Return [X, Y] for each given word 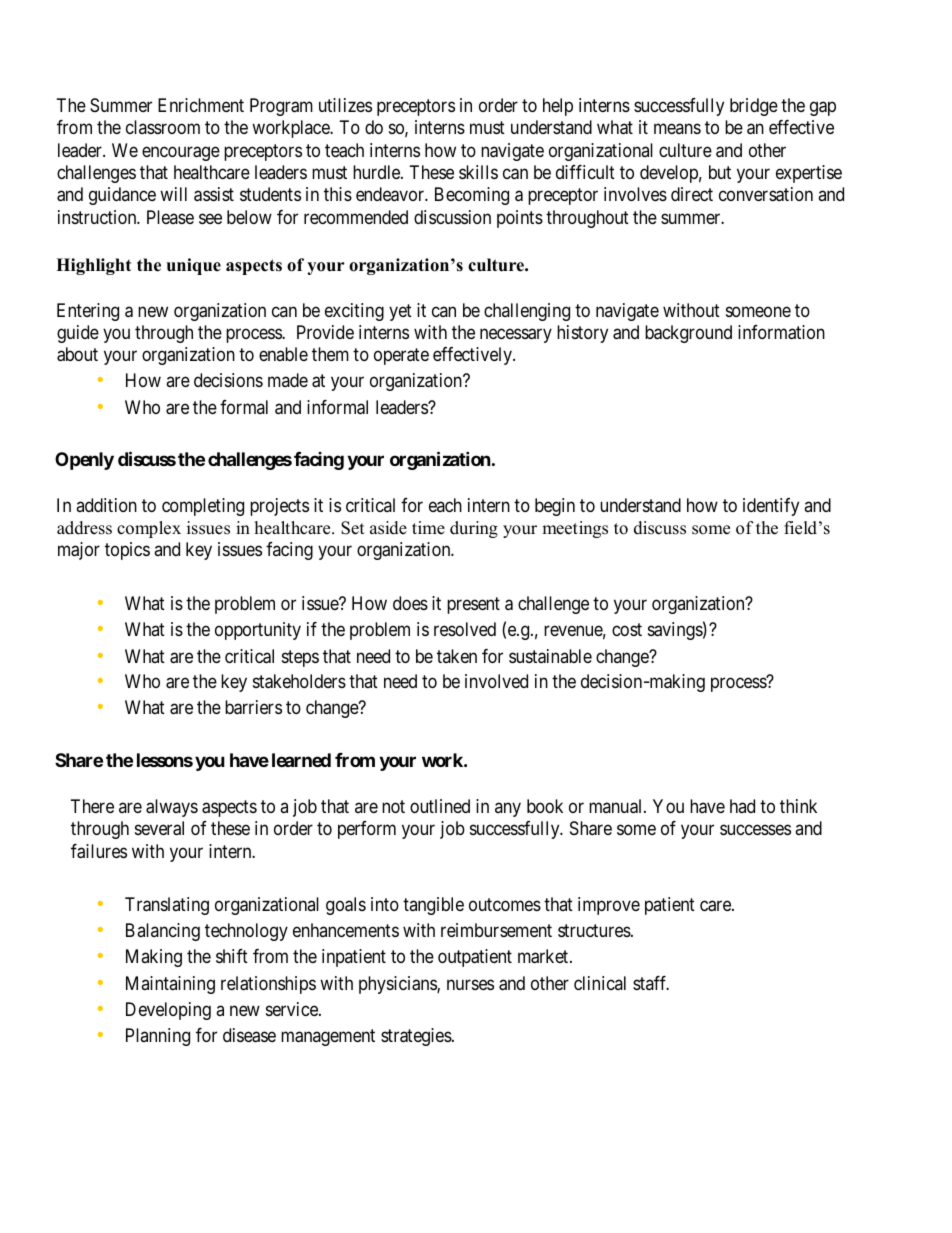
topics [127, 551]
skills [478, 172]
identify [771, 507]
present [473, 605]
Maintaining [170, 985]
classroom [163, 127]
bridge [754, 107]
